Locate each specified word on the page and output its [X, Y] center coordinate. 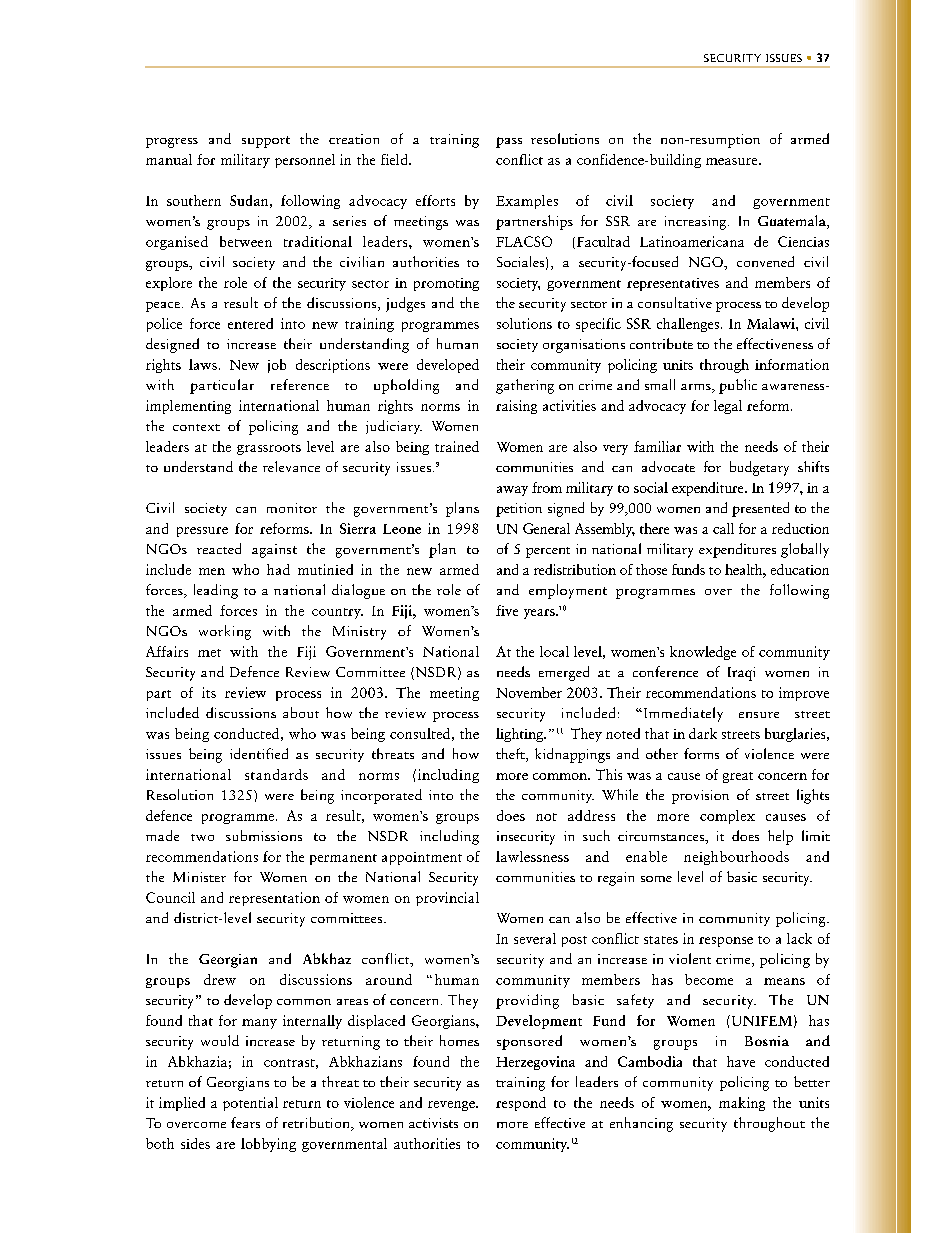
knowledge [703, 653]
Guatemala [793, 222]
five [507, 610]
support [266, 142]
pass [509, 142]
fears [245, 1122]
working [225, 632]
